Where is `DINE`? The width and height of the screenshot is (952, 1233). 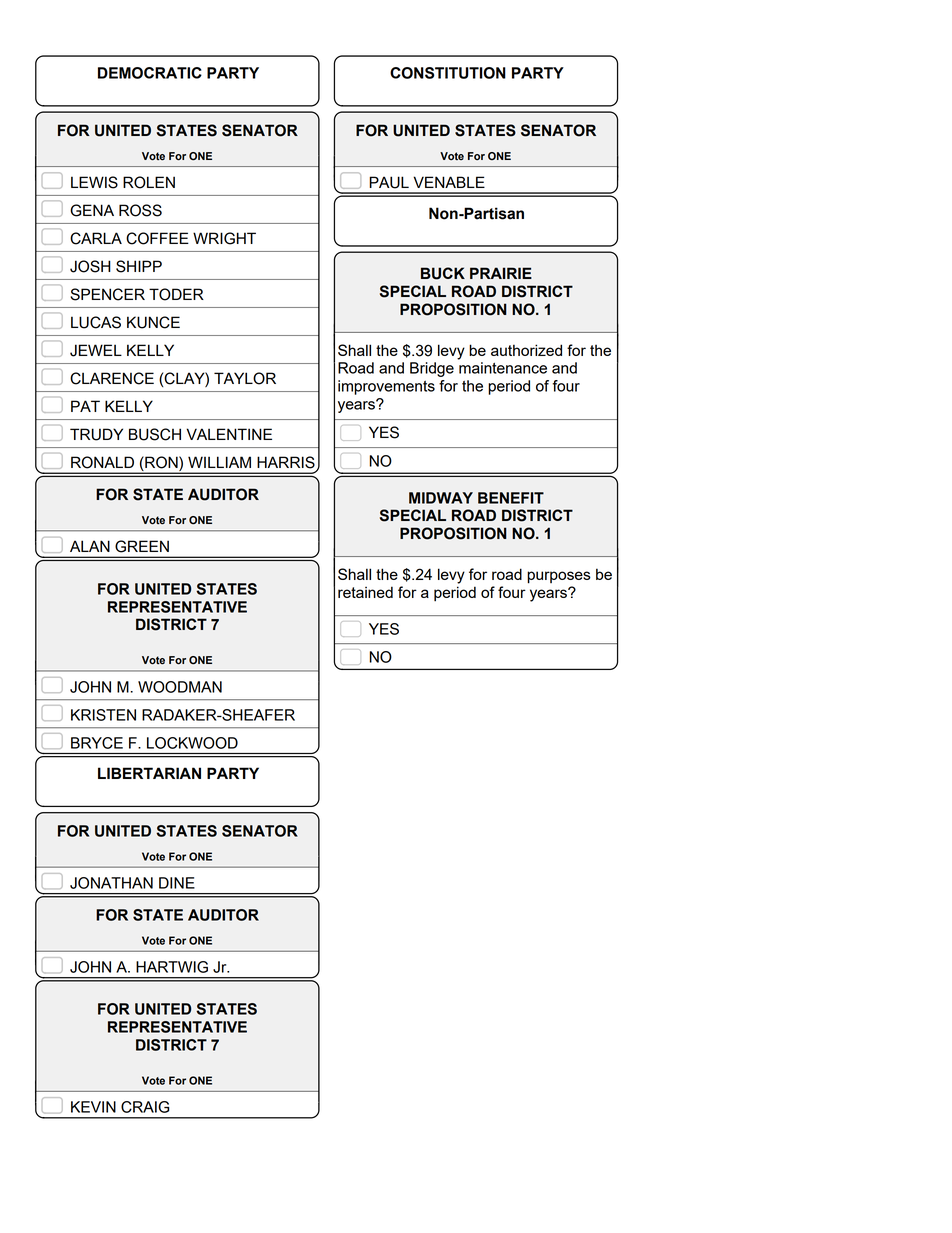 DINE is located at coordinates (177, 883).
